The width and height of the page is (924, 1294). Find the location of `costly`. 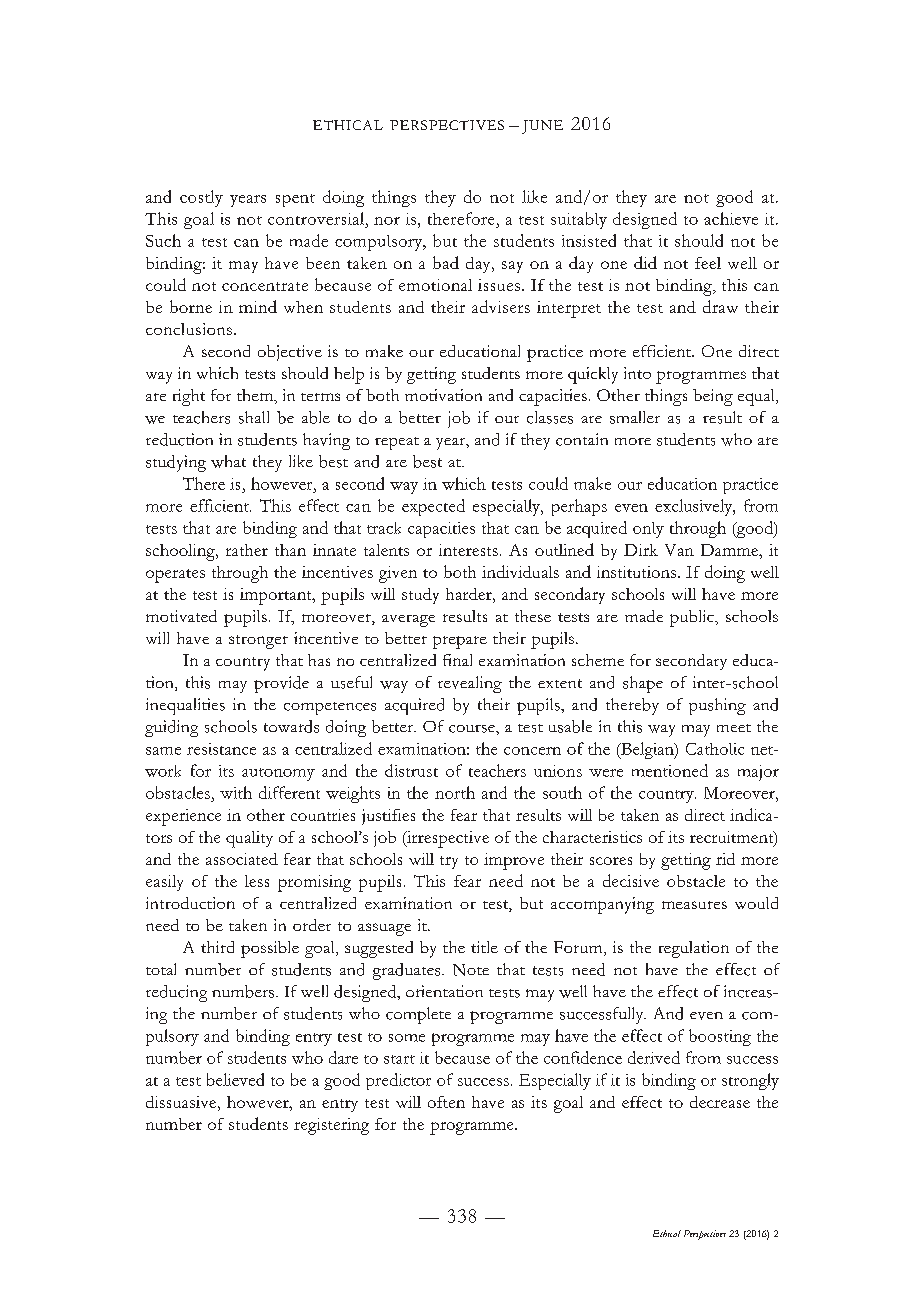

costly is located at coordinates (201, 198).
